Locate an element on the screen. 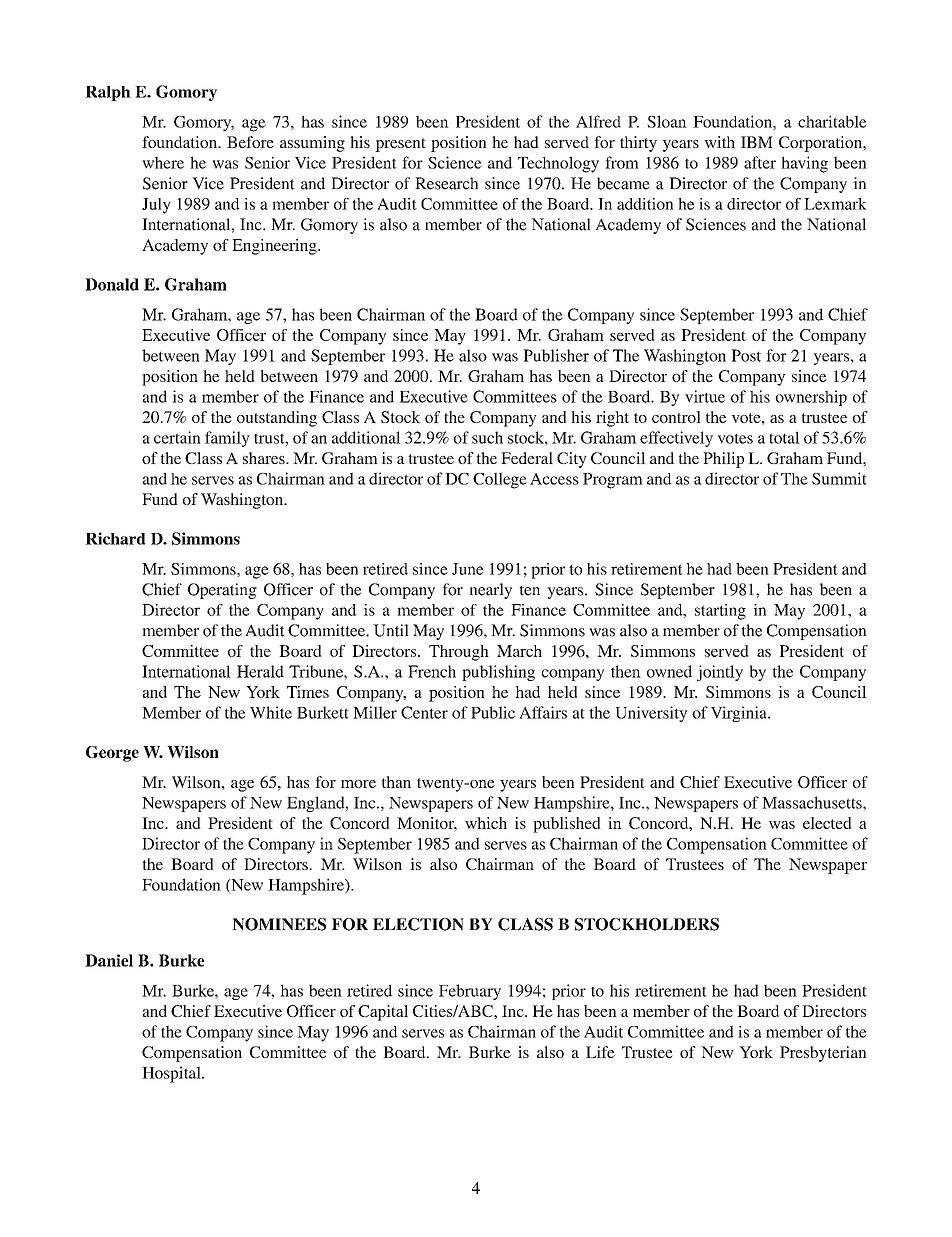  February is located at coordinates (470, 992).
